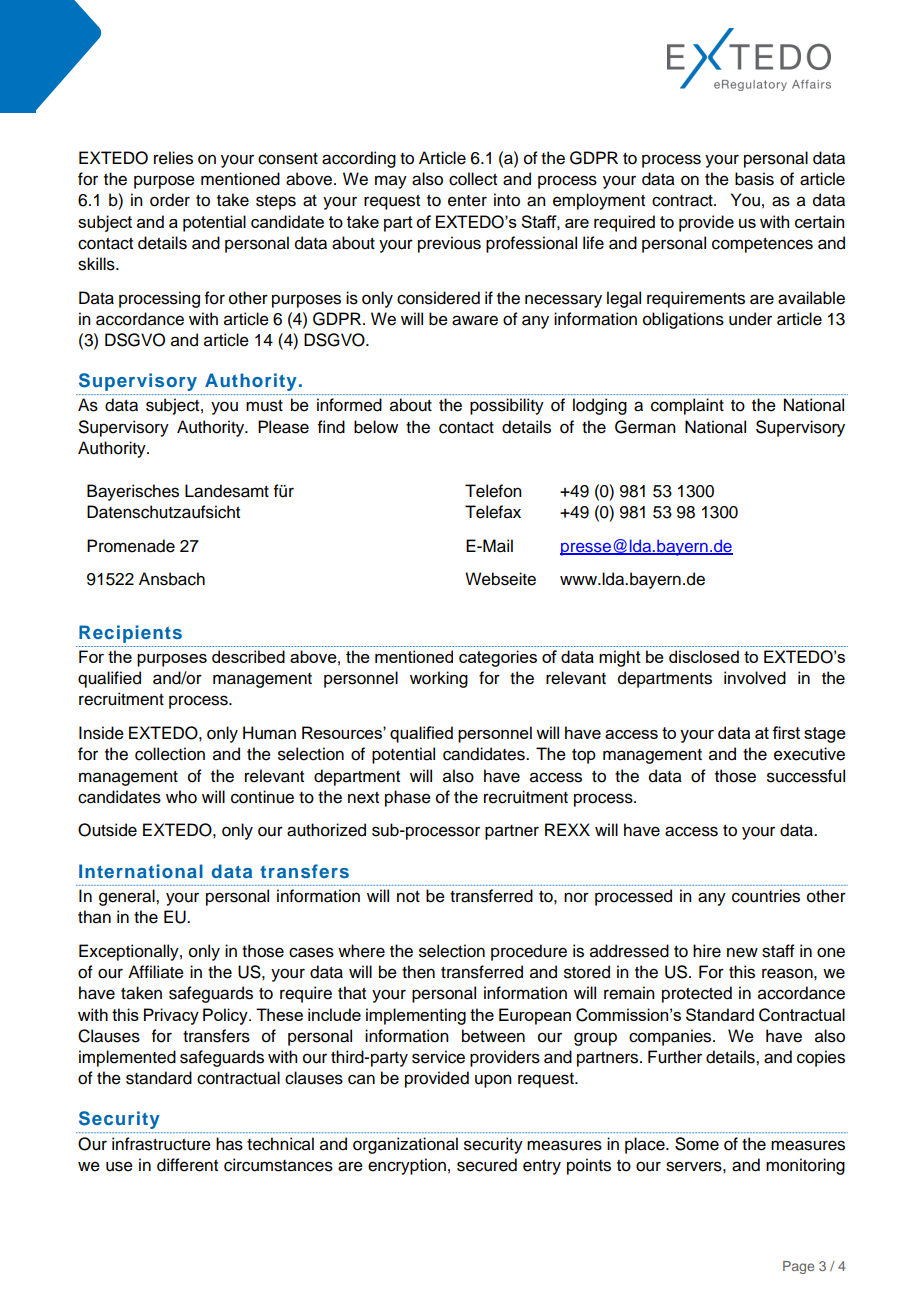 The image size is (924, 1307). Describe the element at coordinates (487, 1165) in the image. I see `secured` at that location.
